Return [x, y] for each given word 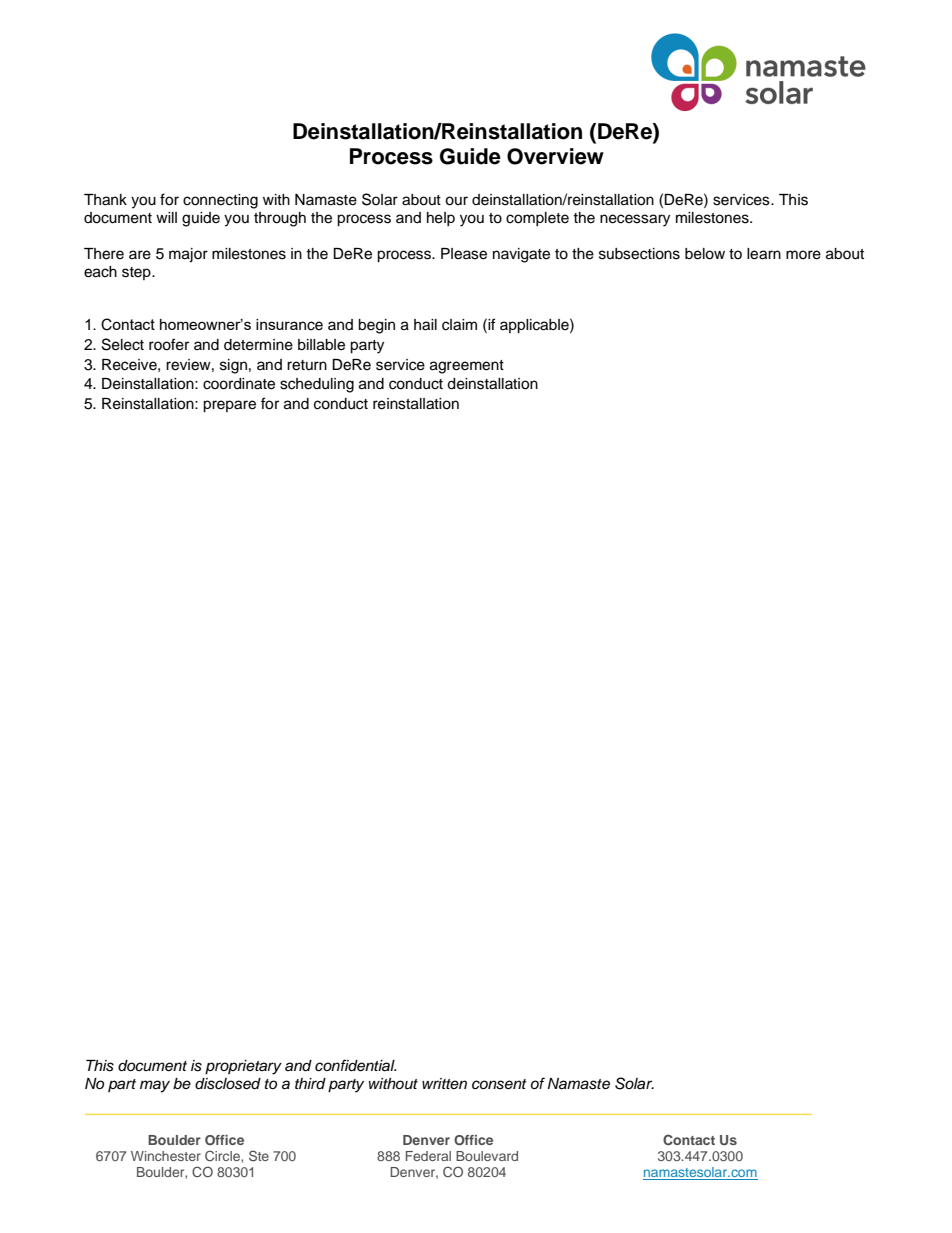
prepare [229, 406]
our [456, 201]
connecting [220, 201]
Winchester [166, 1156]
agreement [467, 367]
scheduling [317, 385]
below [705, 254]
